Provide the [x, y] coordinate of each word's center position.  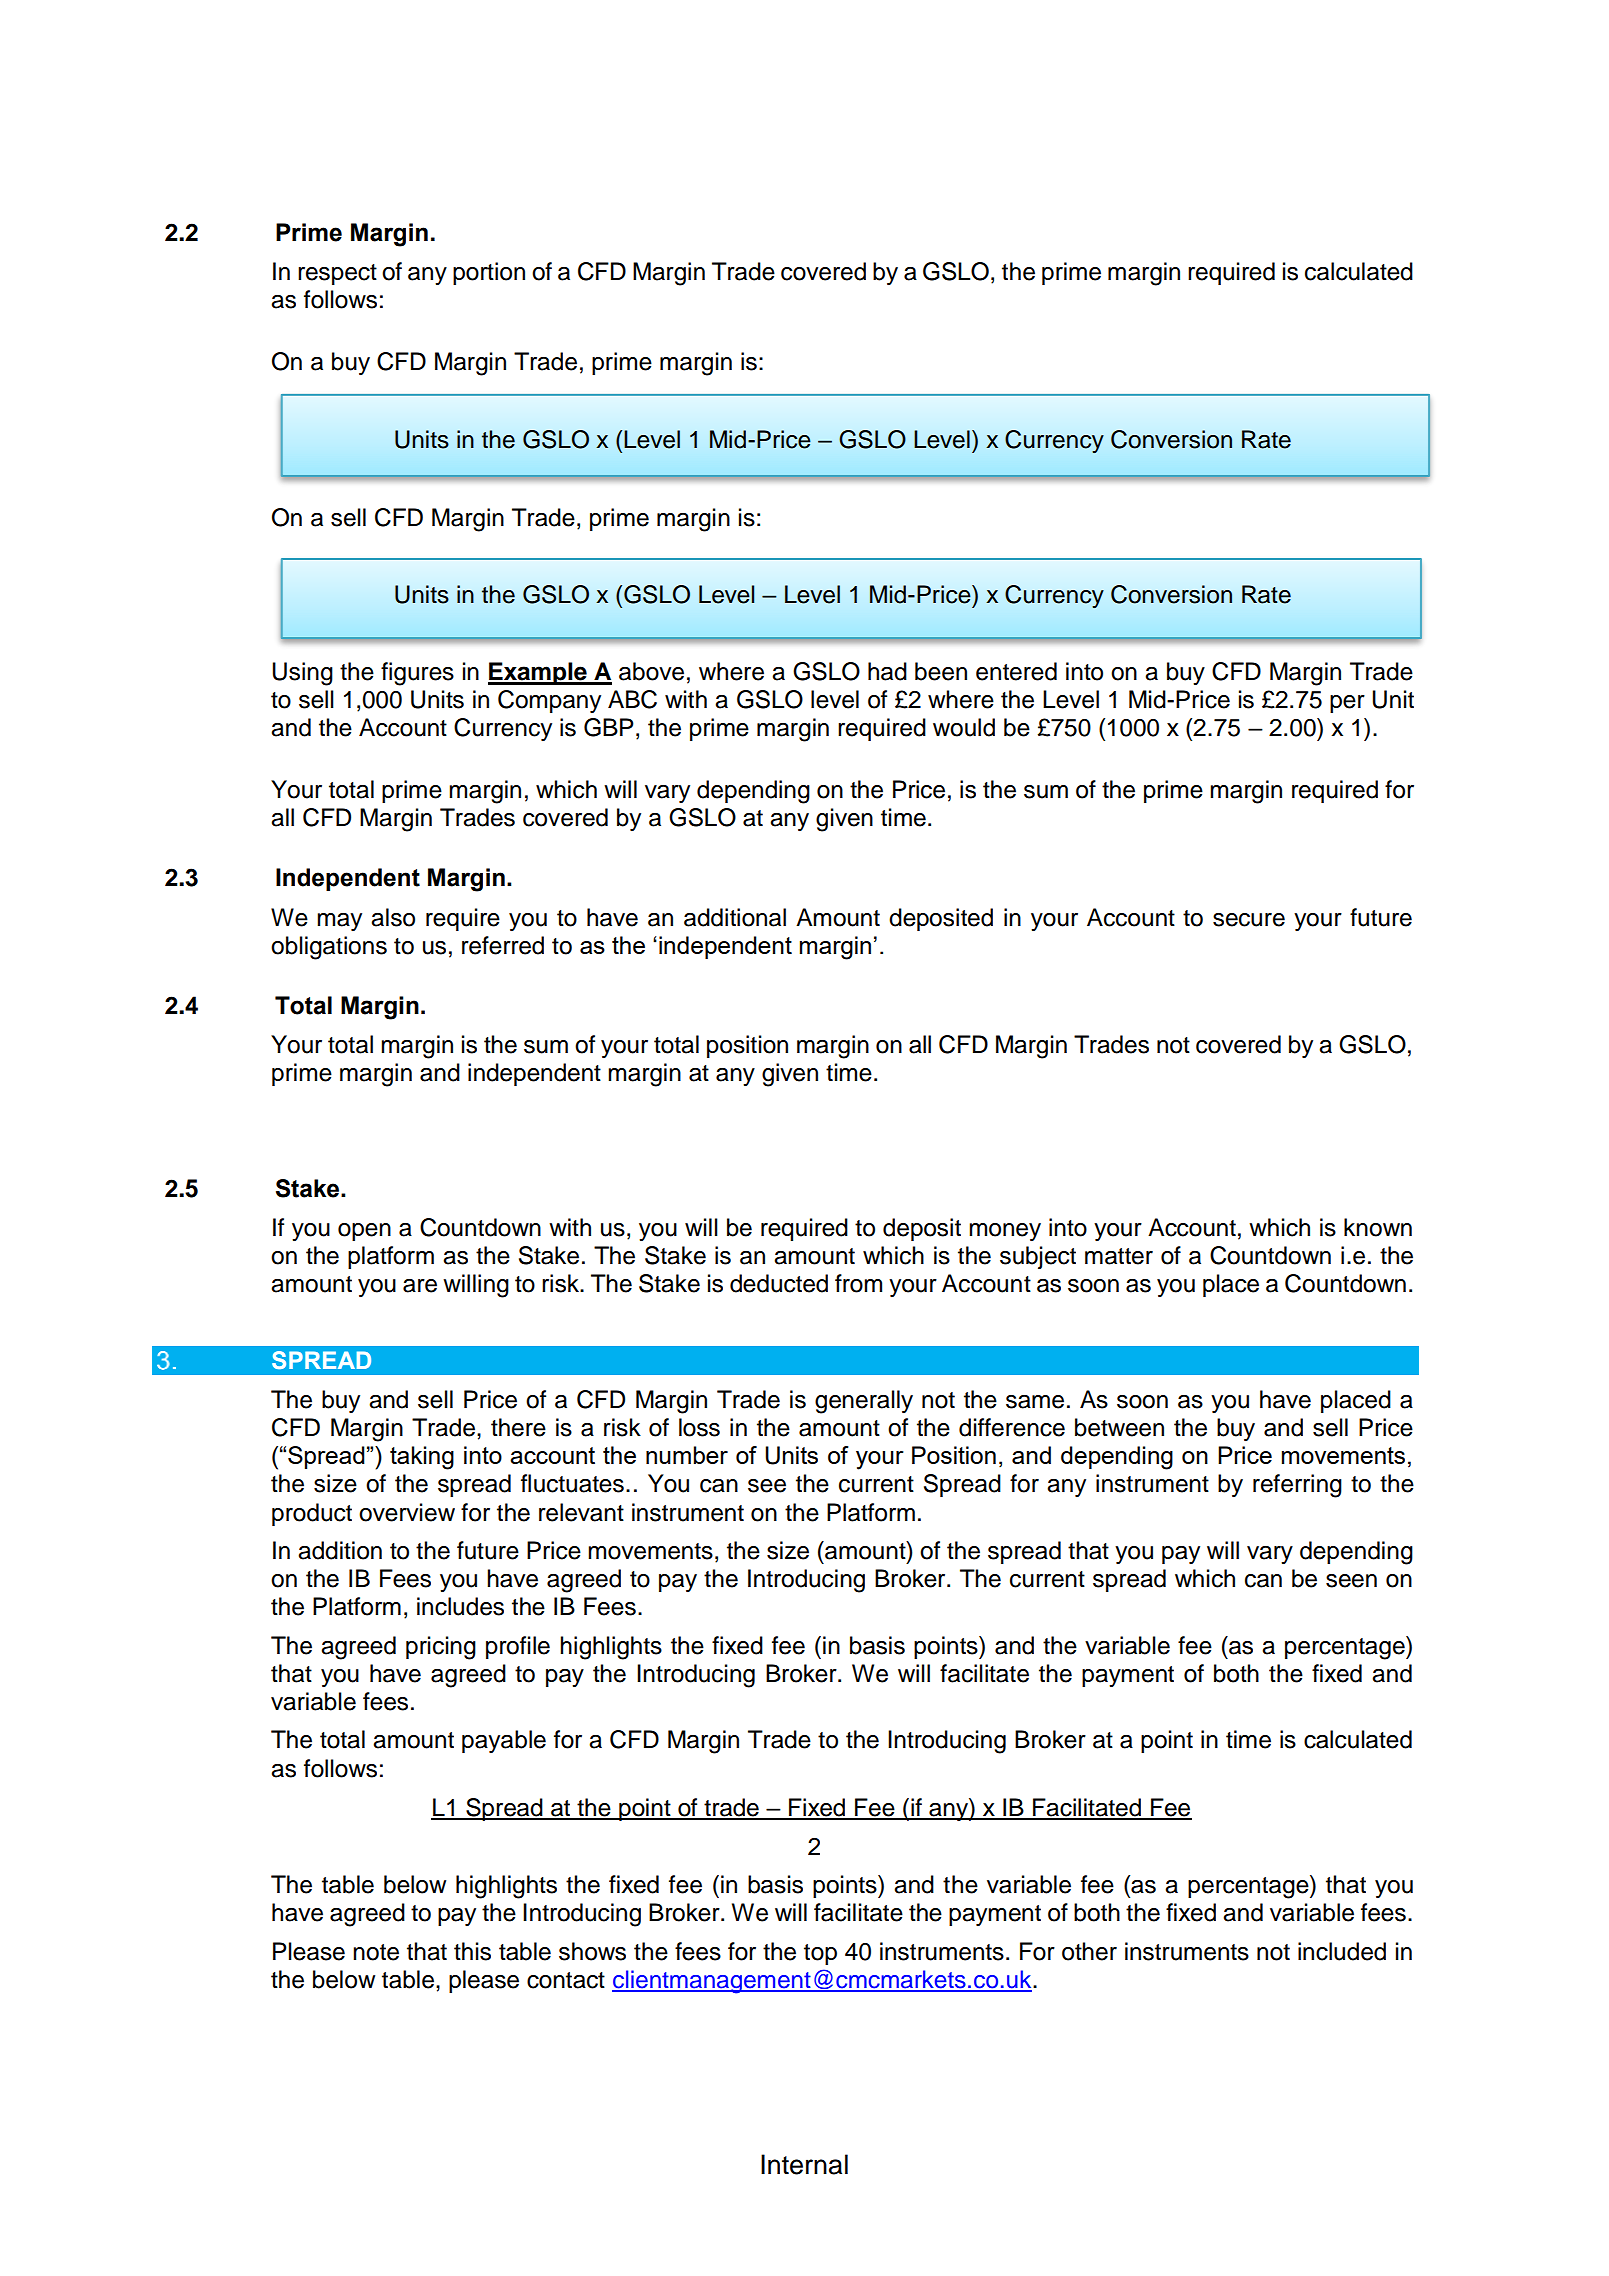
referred [503, 945]
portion [489, 273]
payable [504, 1741]
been [941, 671]
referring [1297, 1486]
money [1005, 1232]
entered [1016, 671]
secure [1249, 920]
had [887, 671]
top [820, 1954]
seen [1351, 1581]
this [472, 1951]
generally [864, 1402]
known [1378, 1227]
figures [417, 674]
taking [422, 1458]
